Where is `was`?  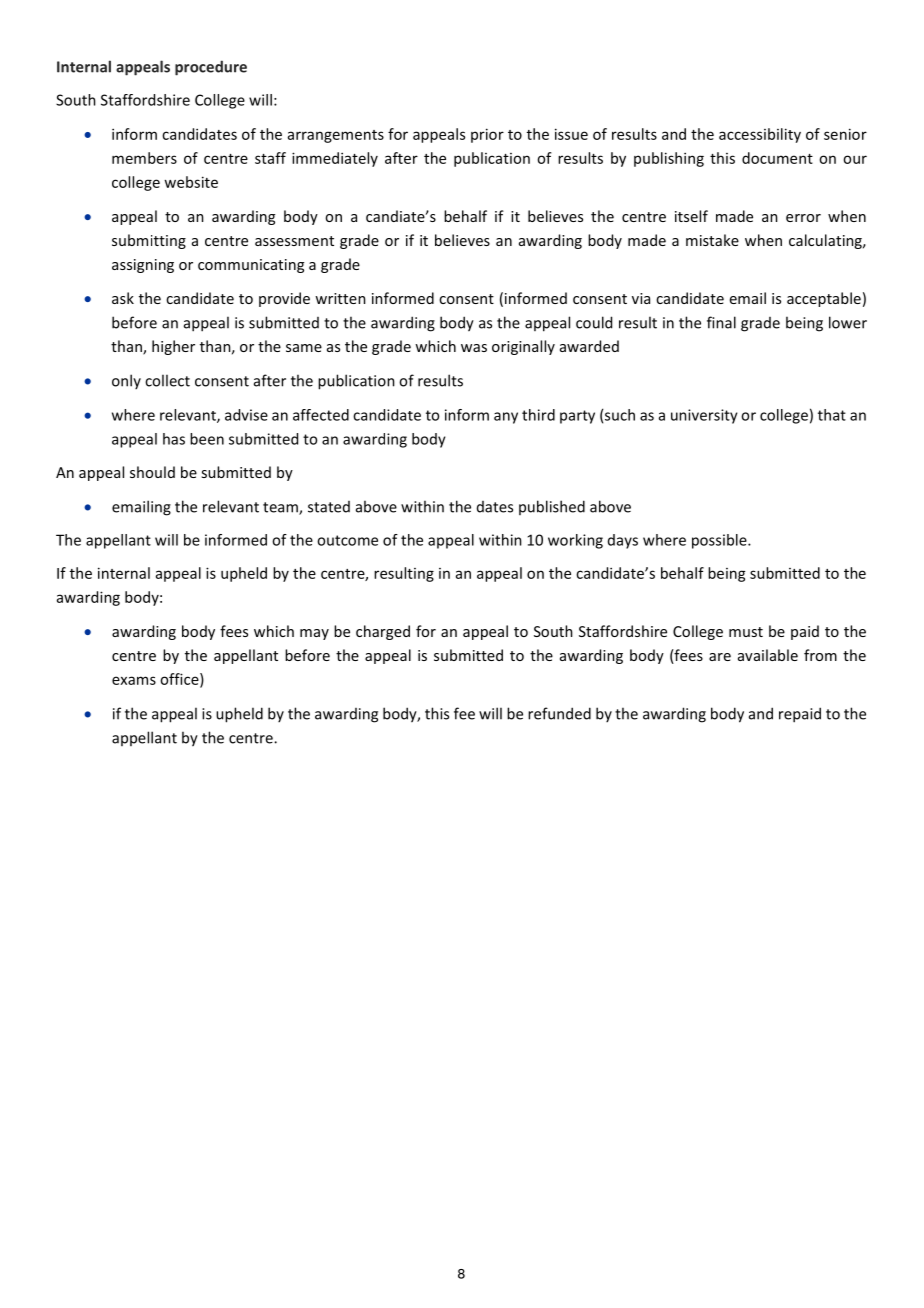
was is located at coordinates (474, 348).
